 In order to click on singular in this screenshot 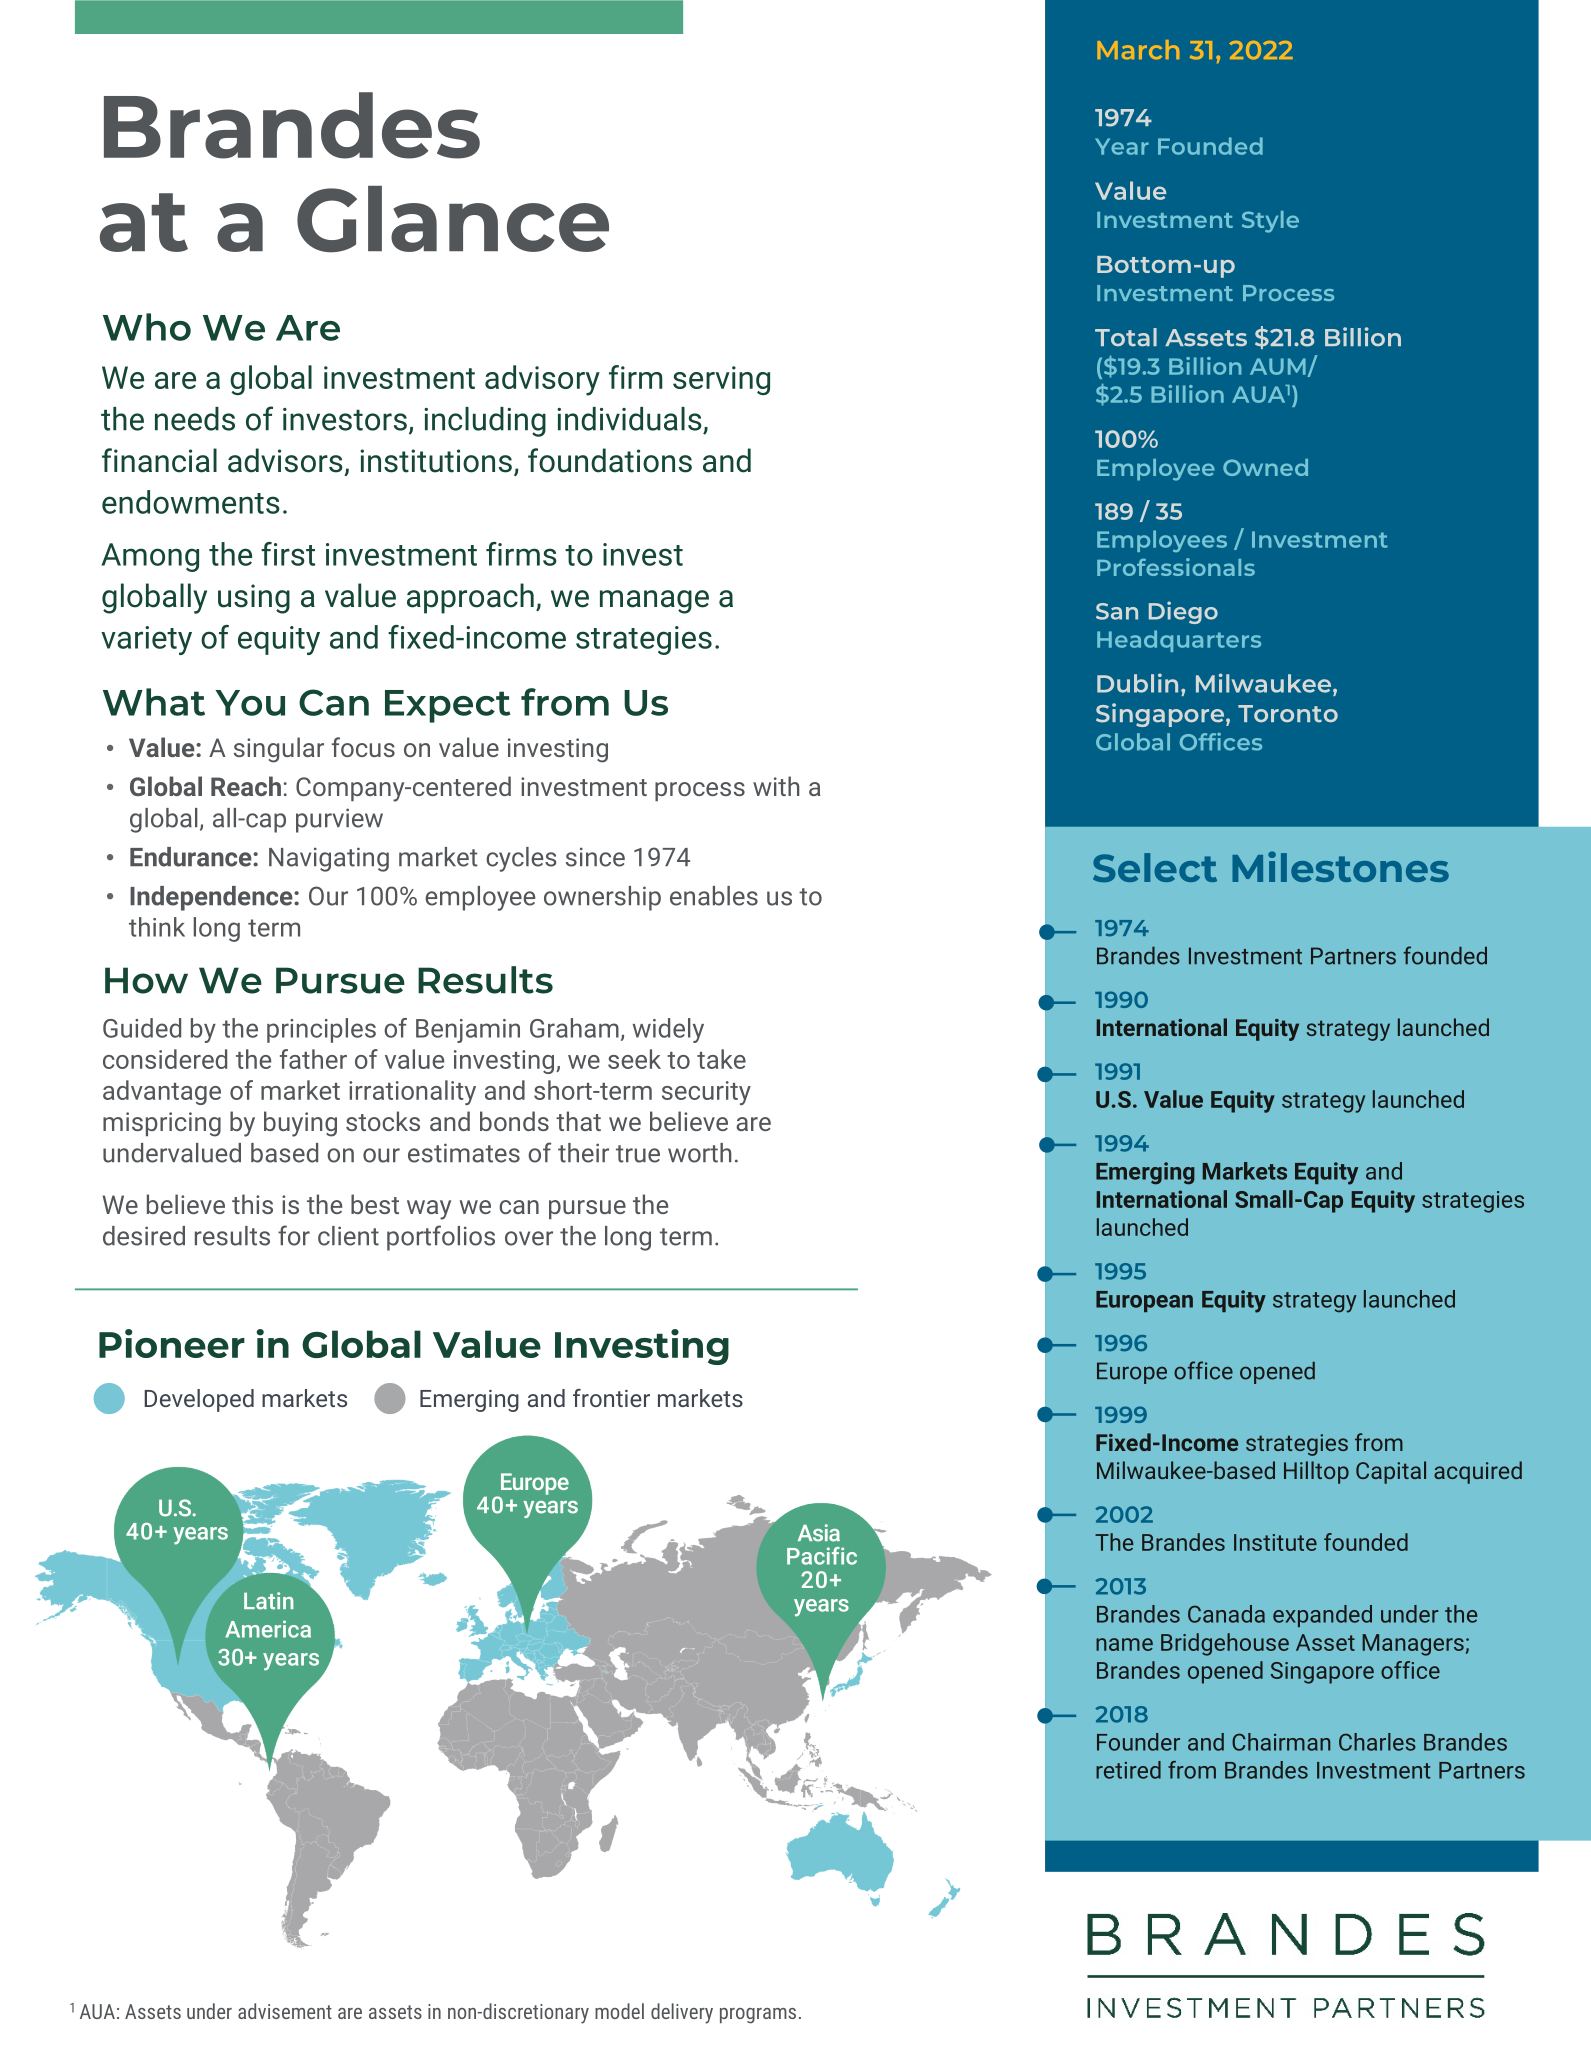, I will do `click(279, 750)`.
